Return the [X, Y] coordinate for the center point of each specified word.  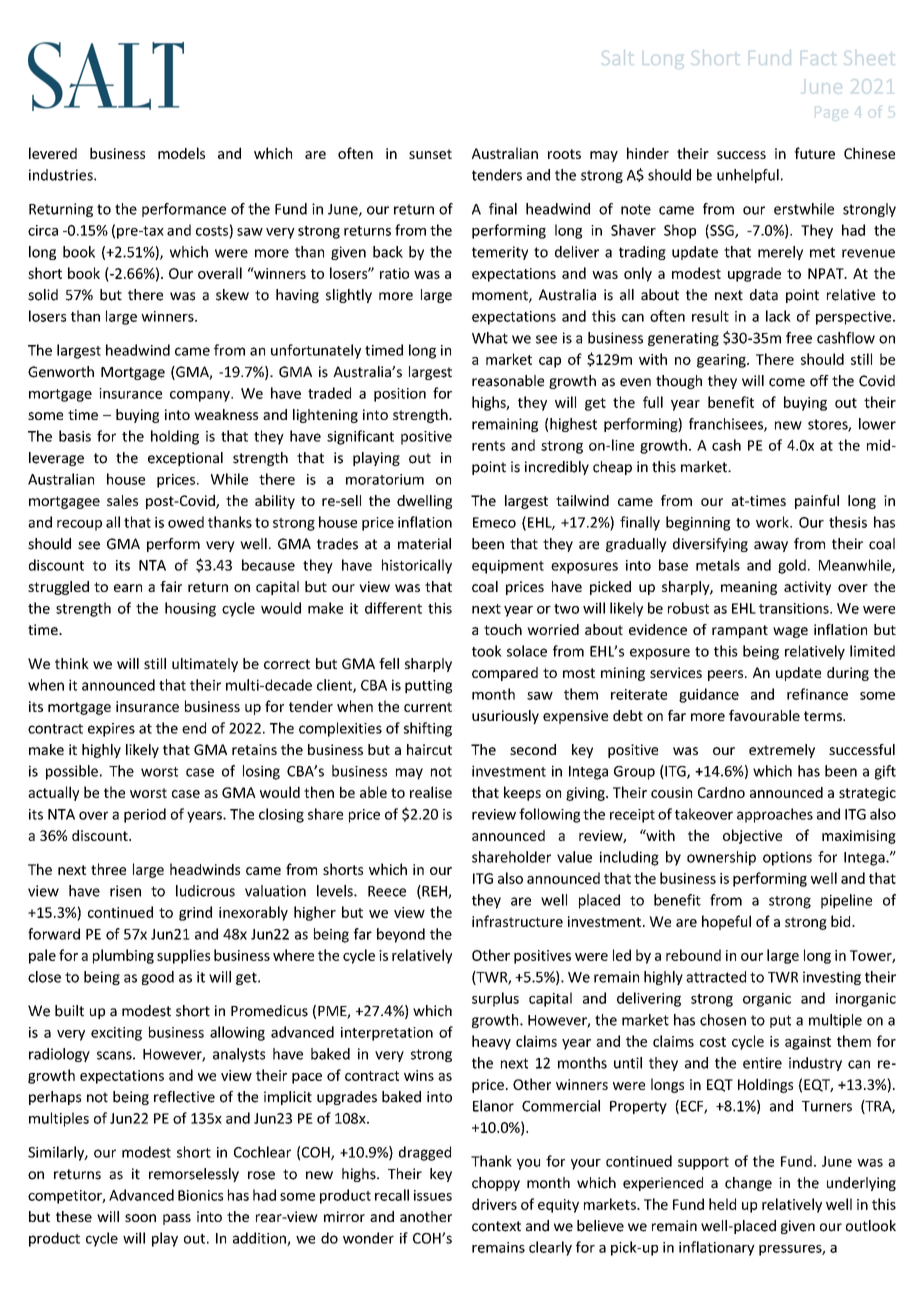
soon [140, 1218]
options [787, 859]
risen [125, 891]
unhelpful [748, 176]
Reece [387, 891]
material [424, 544]
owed [186, 522]
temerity [500, 253]
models [181, 153]
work [773, 522]
